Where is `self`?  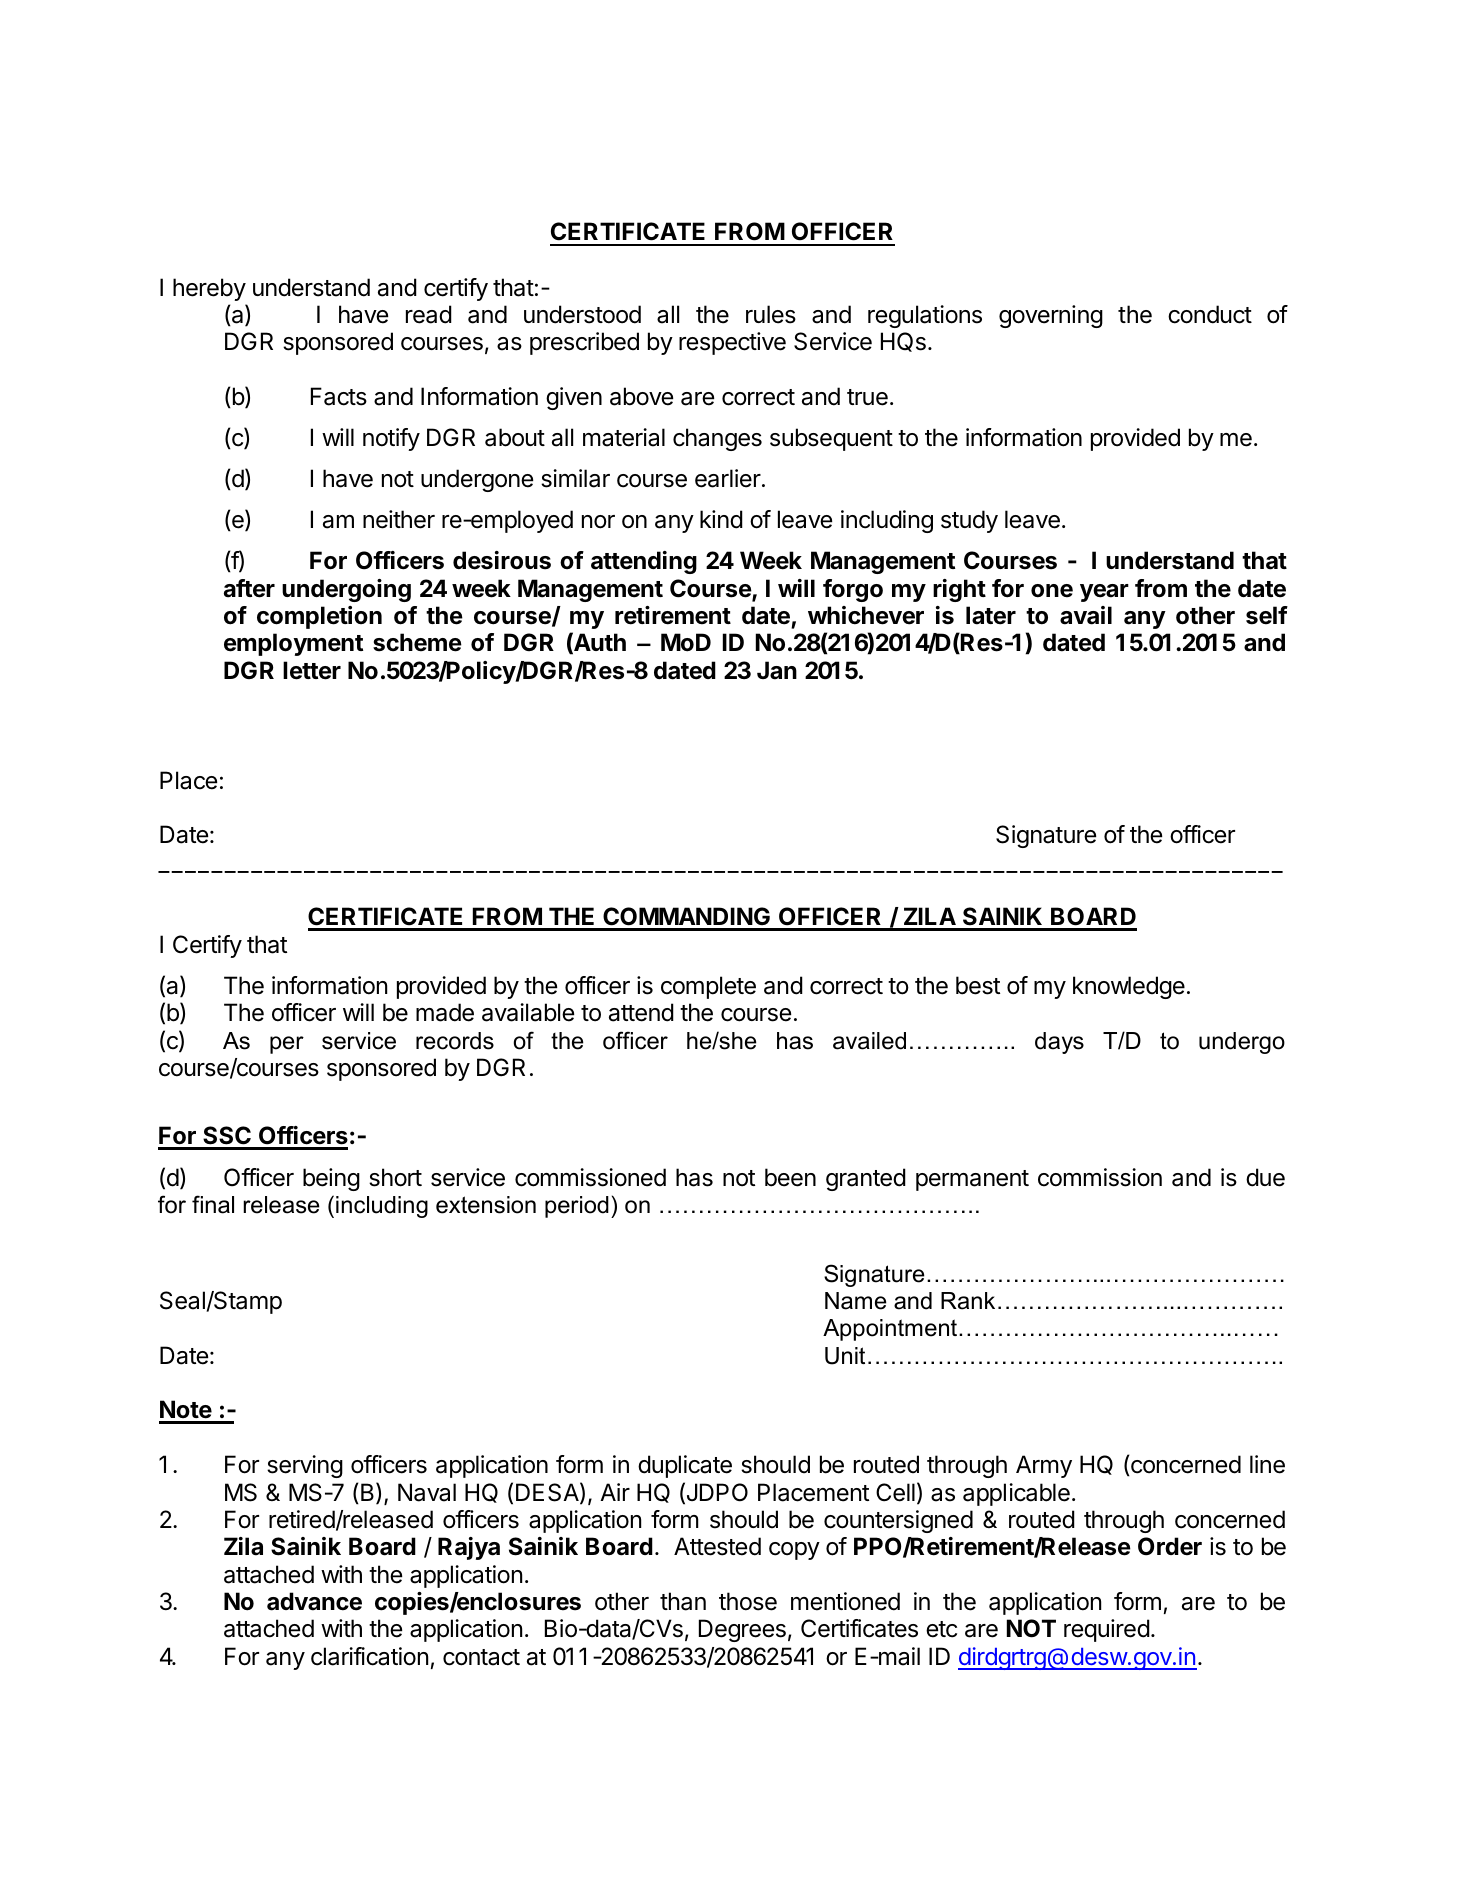 self is located at coordinates (1267, 615).
